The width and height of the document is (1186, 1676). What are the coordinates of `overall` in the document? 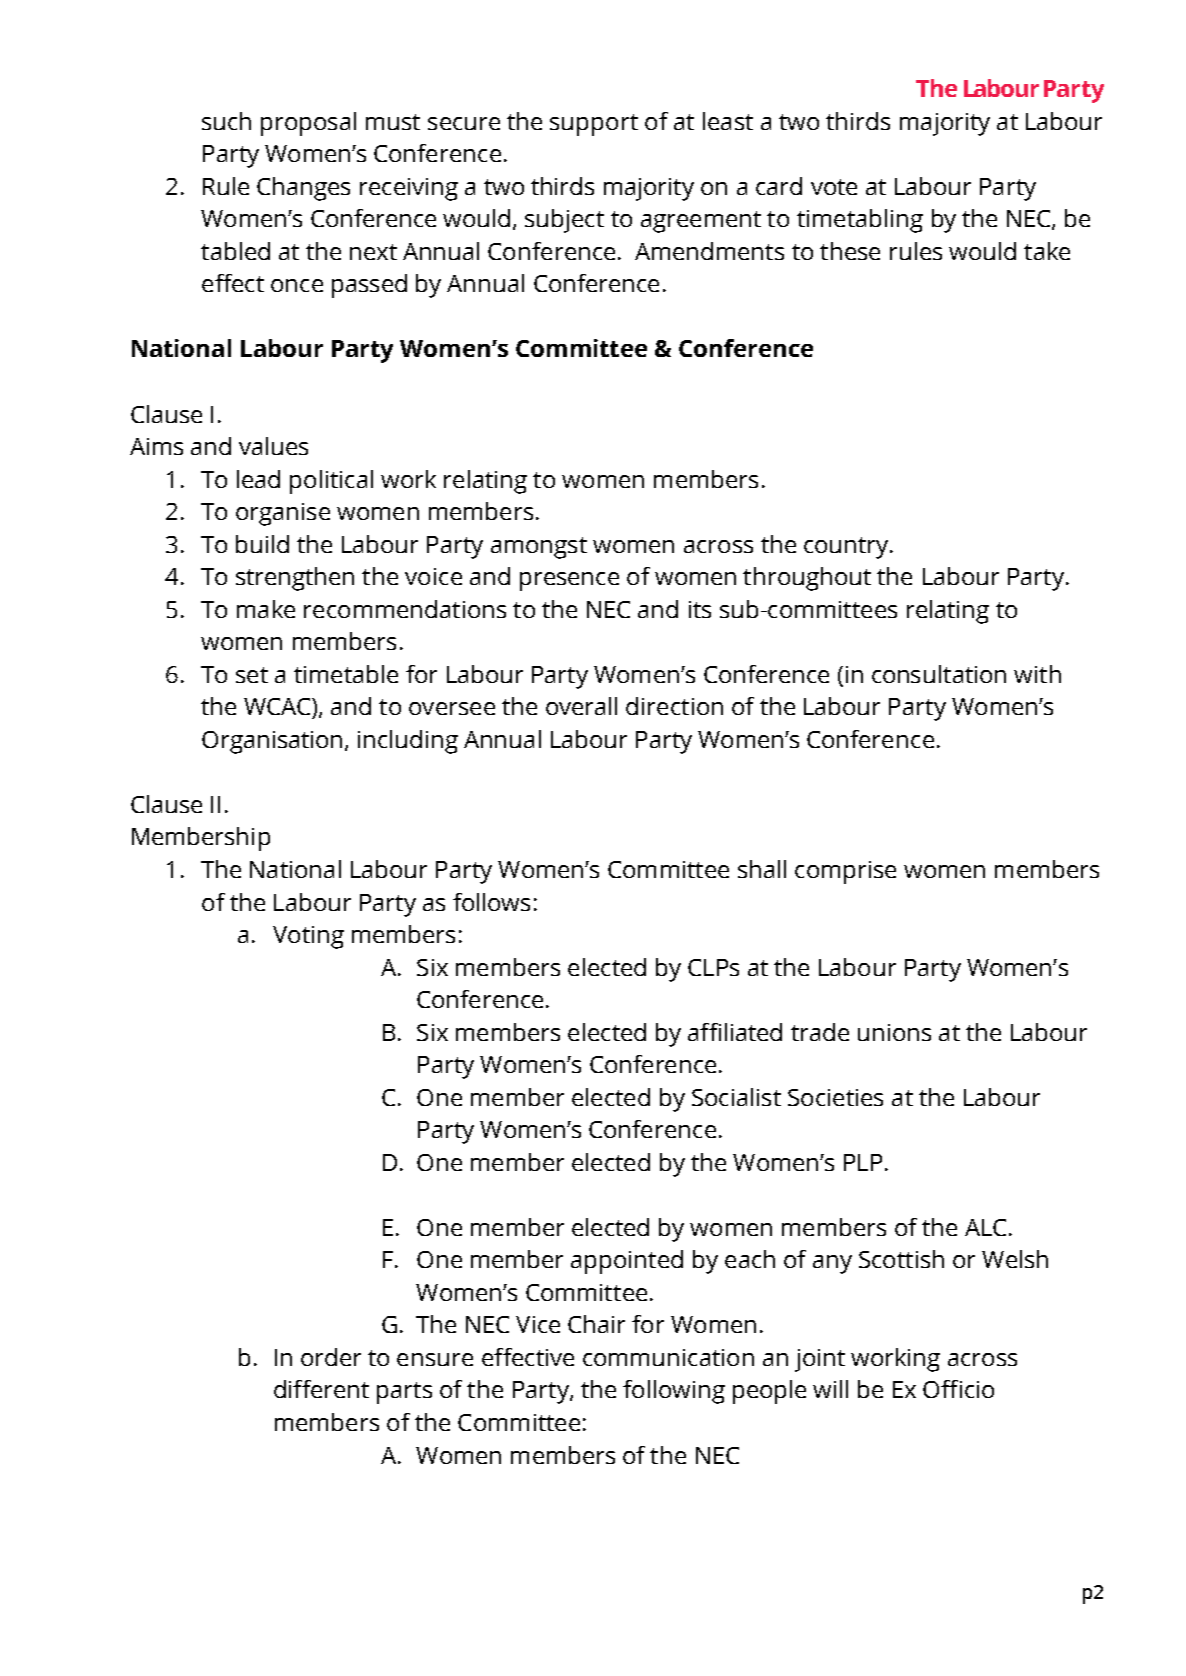 It's located at (581, 706).
